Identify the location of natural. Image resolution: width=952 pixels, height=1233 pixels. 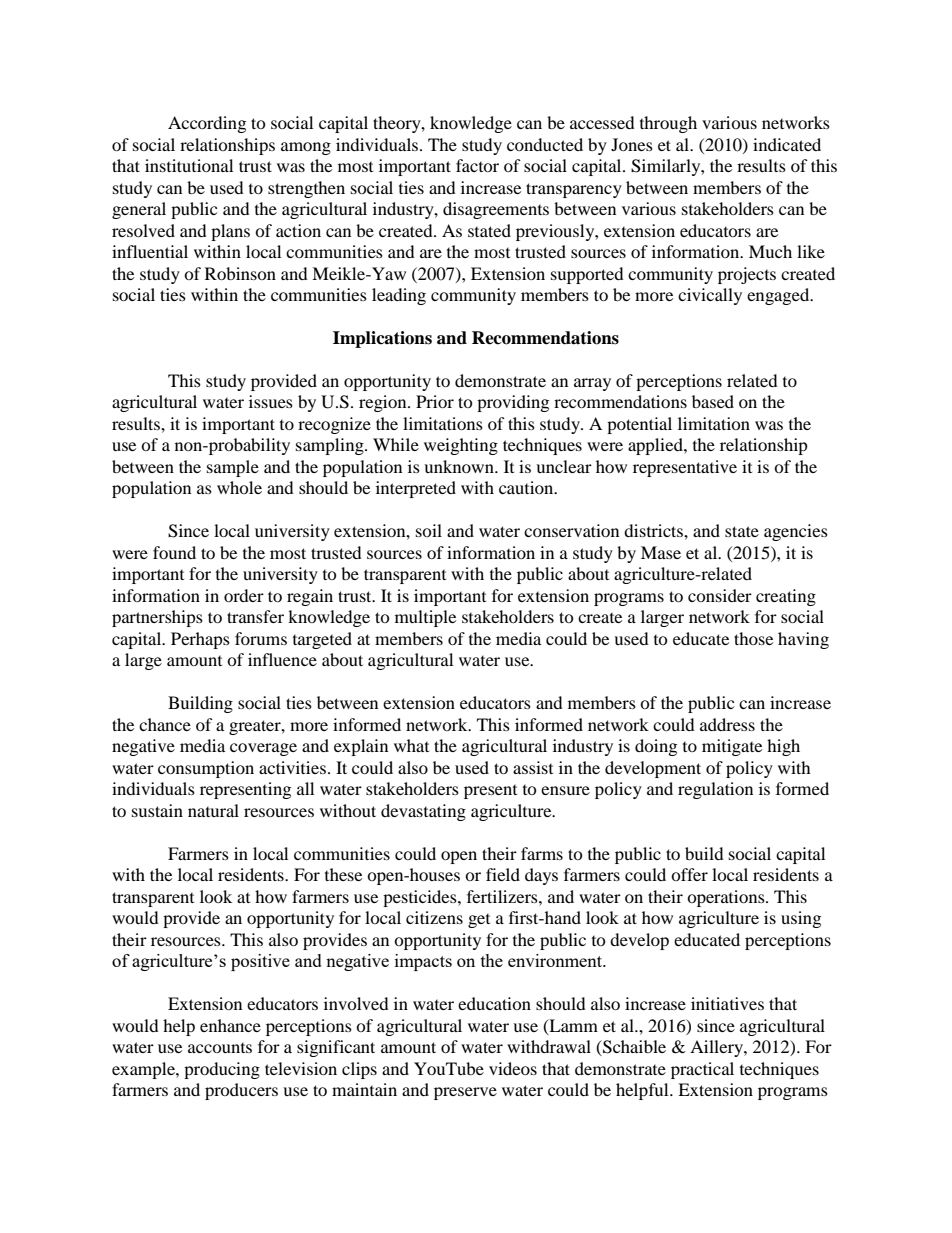
(213, 810).
